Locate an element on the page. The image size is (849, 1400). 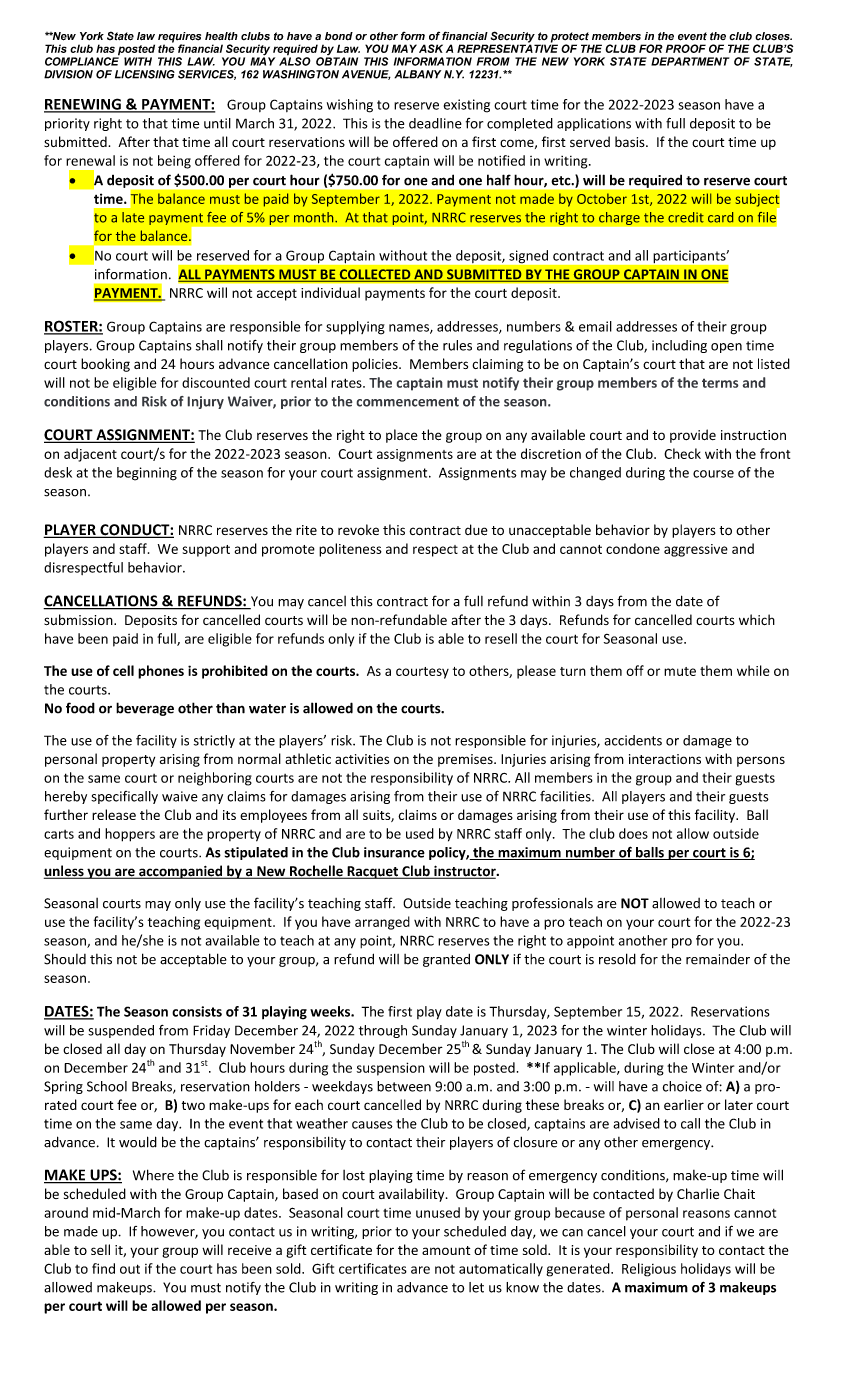
Religious is located at coordinates (649, 1270).
